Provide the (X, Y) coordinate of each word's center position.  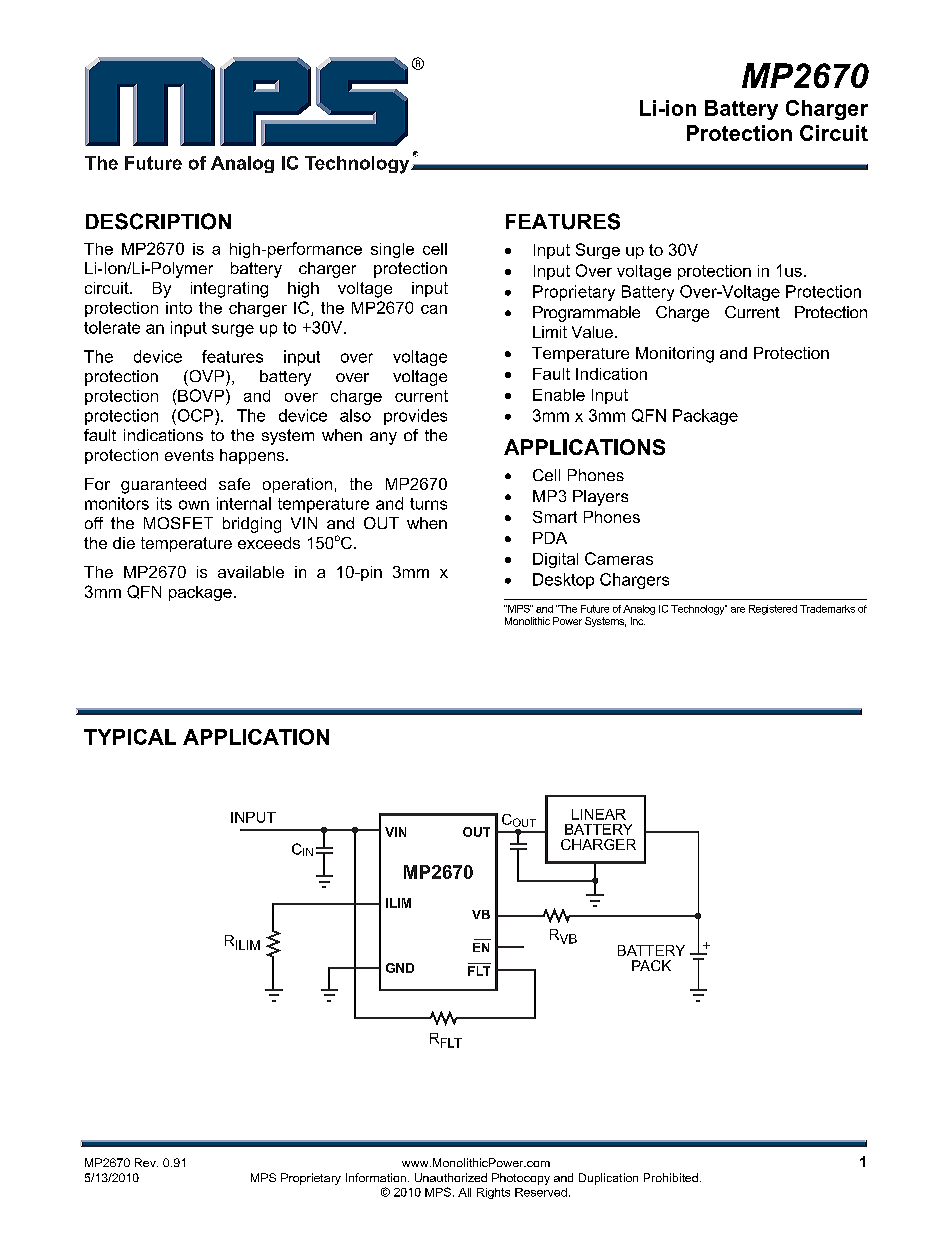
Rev (146, 1162)
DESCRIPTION (158, 221)
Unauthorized (451, 1177)
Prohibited (671, 1177)
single (392, 250)
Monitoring (675, 355)
